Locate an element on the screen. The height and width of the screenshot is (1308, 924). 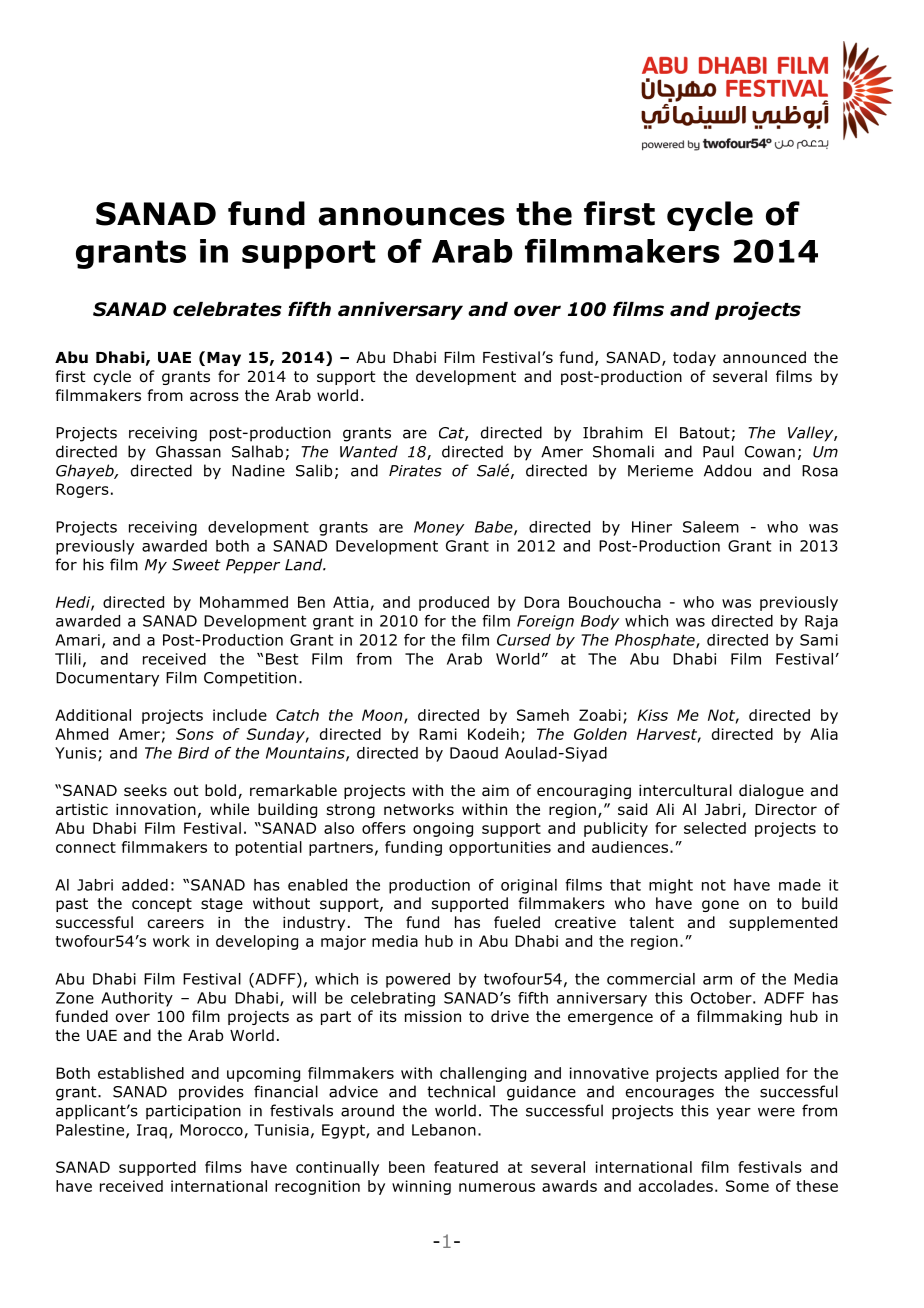
celebrates is located at coordinates (227, 309).
